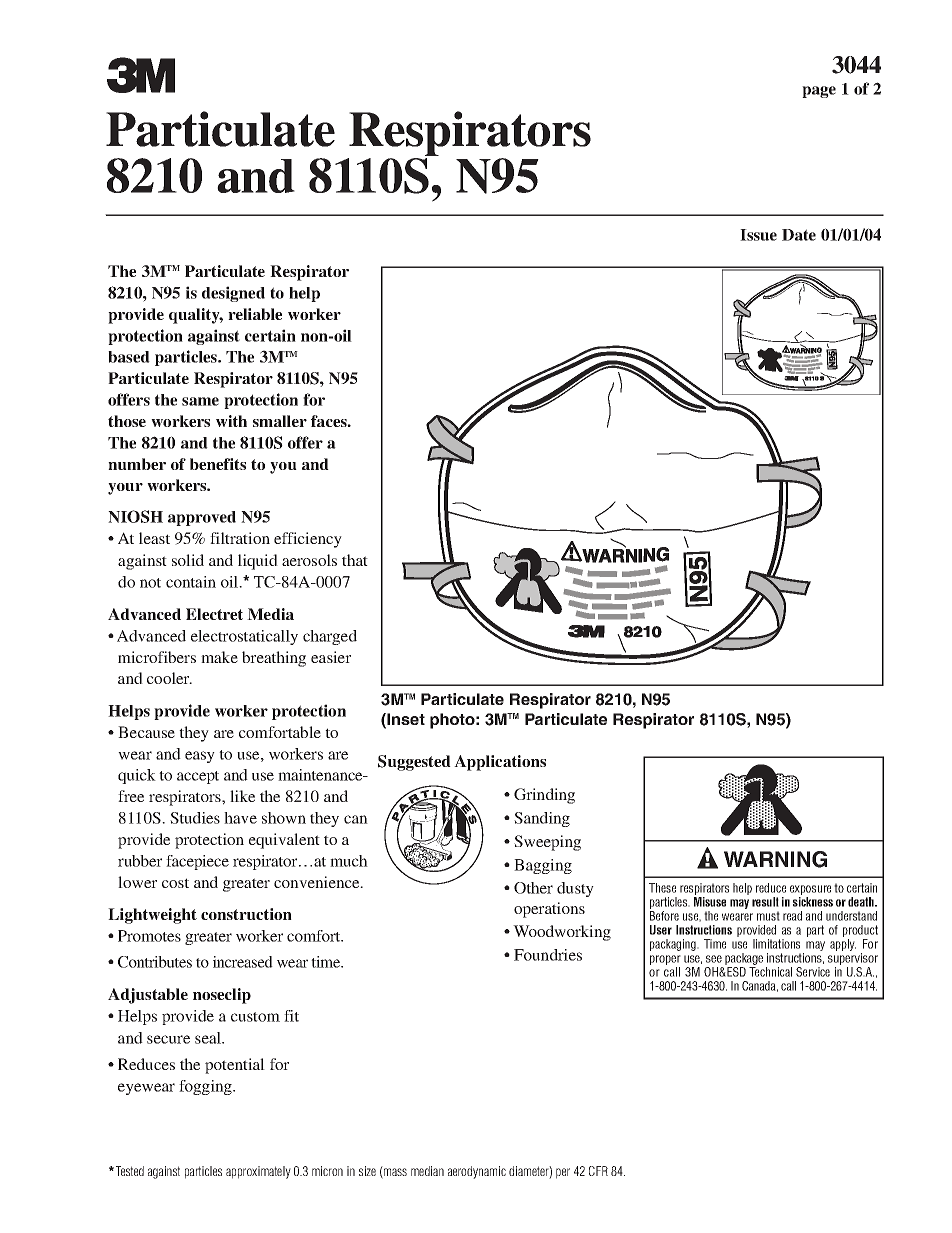 Image resolution: width=952 pixels, height=1233 pixels. Describe the element at coordinates (819, 92) in the screenshot. I see `page` at that location.
